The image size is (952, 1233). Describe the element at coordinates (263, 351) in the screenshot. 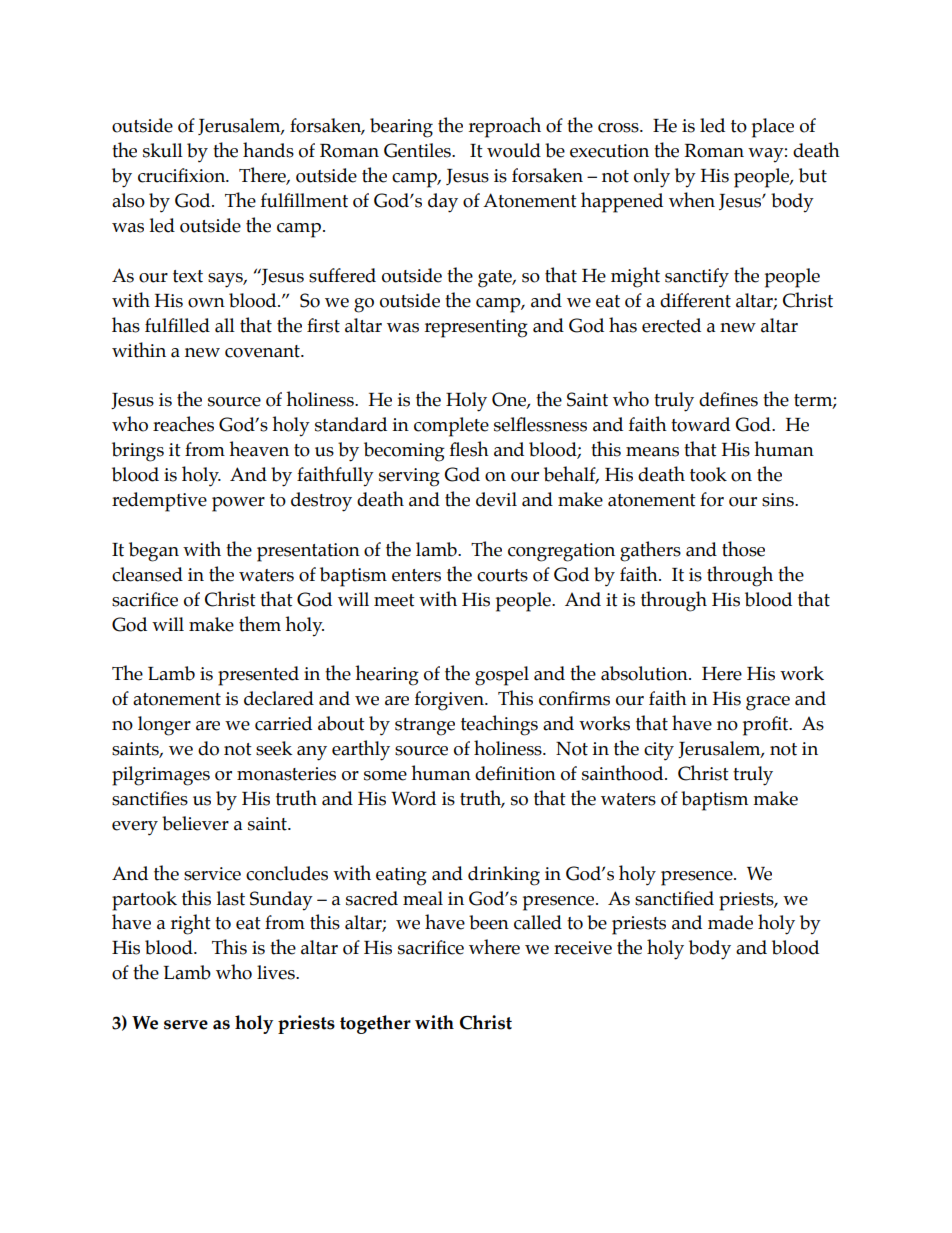

I see `covenant` at that location.
